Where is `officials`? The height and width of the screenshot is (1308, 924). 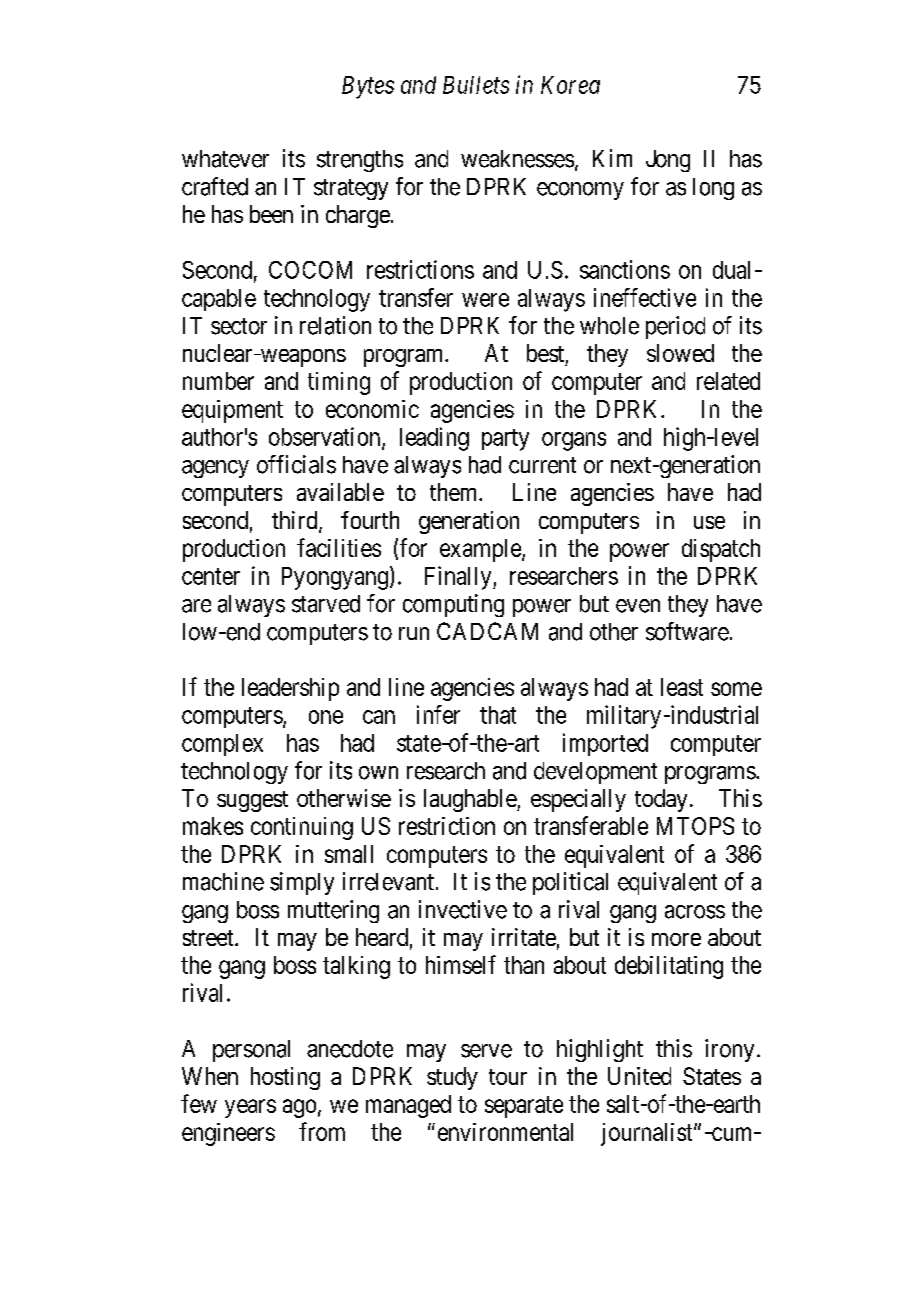 officials is located at coordinates (296, 464).
